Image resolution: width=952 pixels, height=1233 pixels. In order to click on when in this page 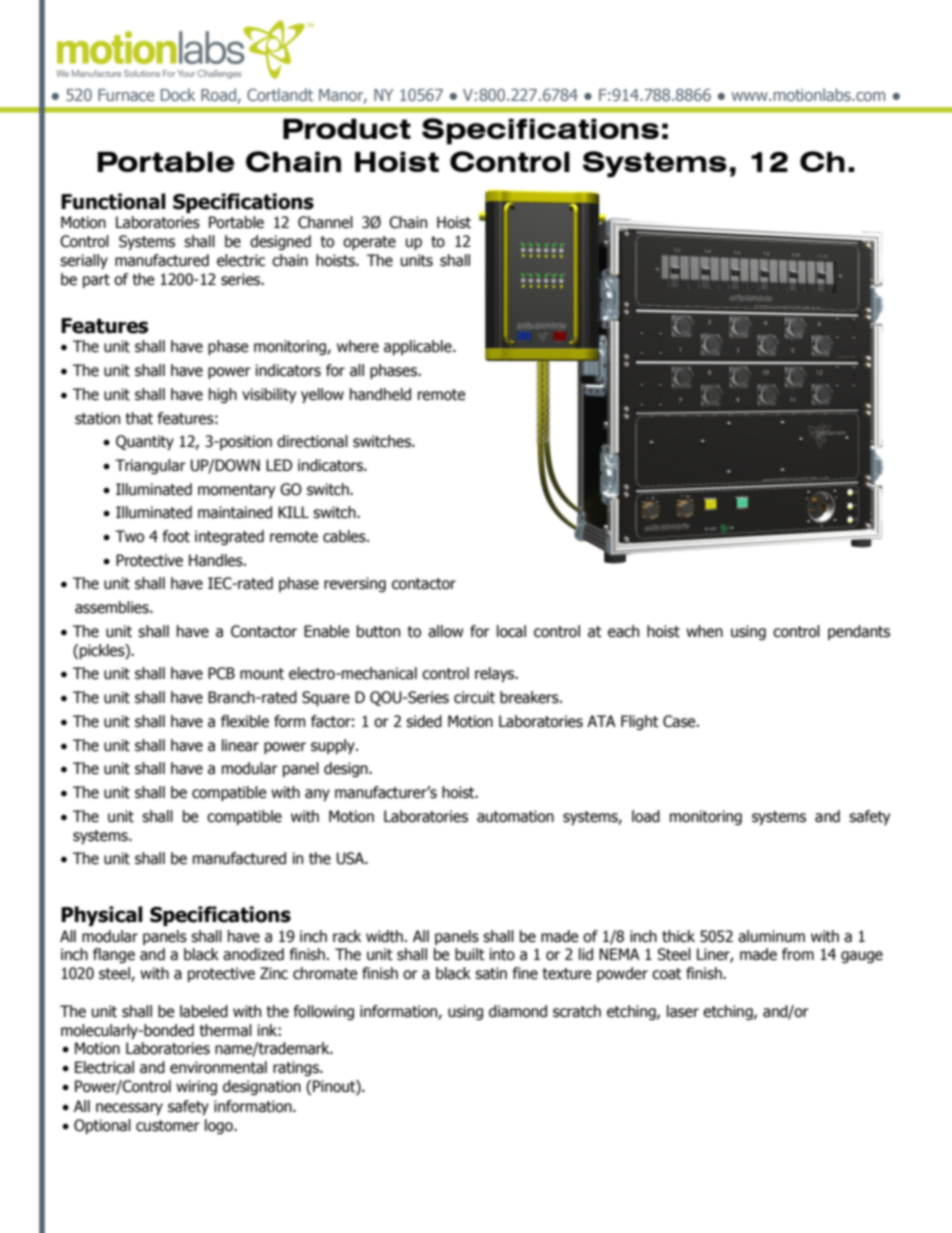, I will do `click(704, 631)`.
